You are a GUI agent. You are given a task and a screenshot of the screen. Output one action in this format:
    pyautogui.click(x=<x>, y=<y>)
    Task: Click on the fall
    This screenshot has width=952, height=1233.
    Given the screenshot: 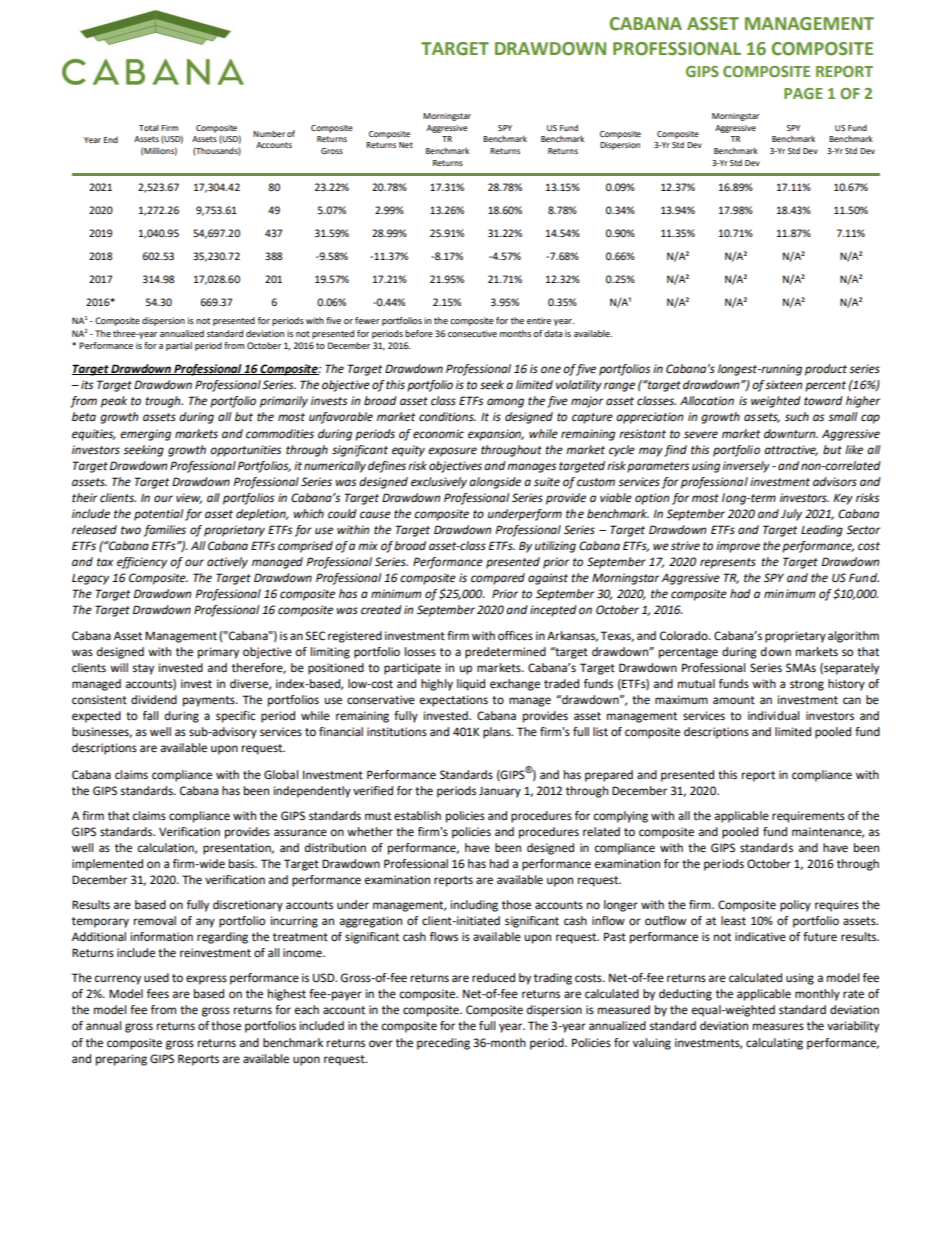 What is the action you would take?
    pyautogui.click(x=150, y=715)
